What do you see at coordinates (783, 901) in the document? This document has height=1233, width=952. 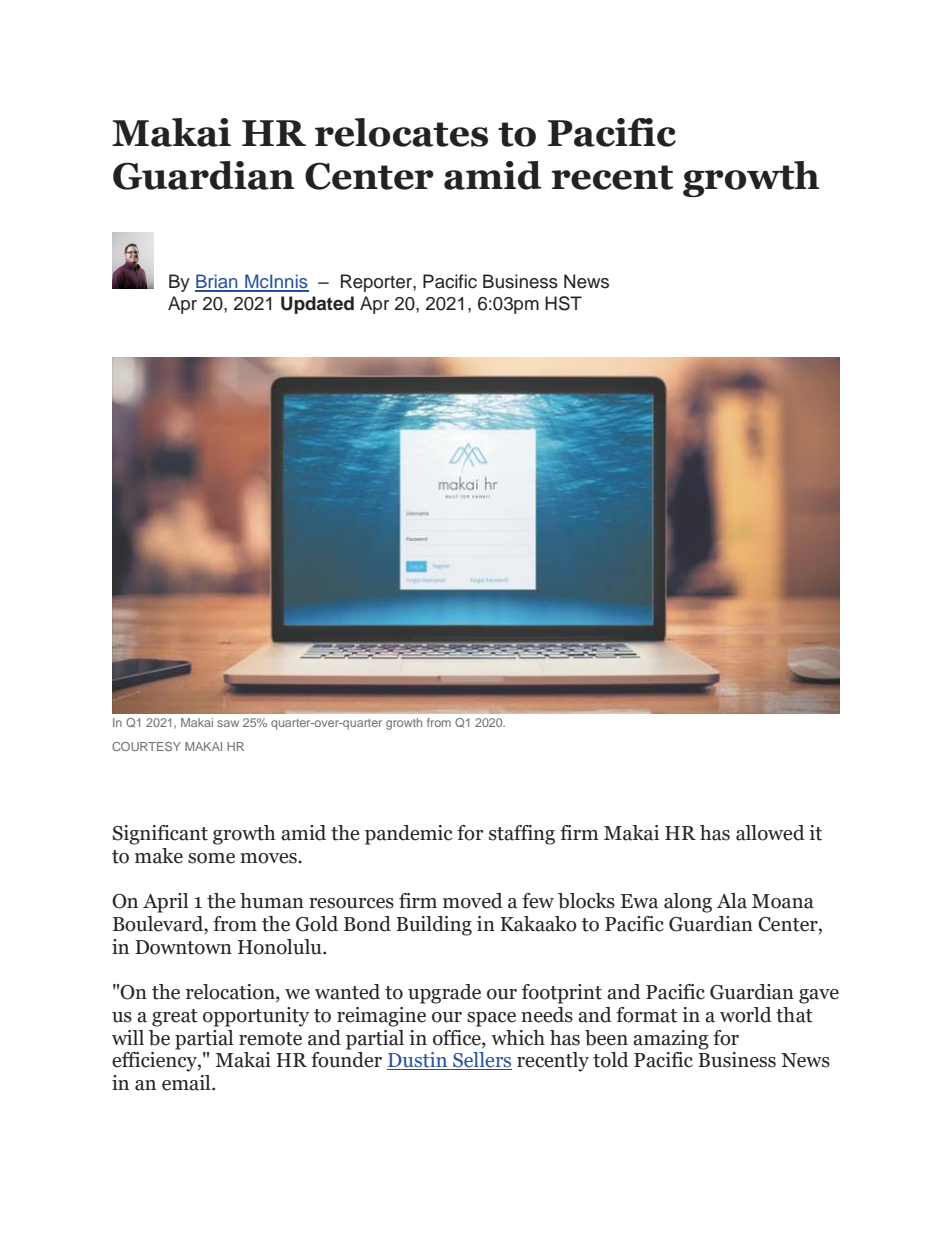 I see `Moana` at bounding box center [783, 901].
